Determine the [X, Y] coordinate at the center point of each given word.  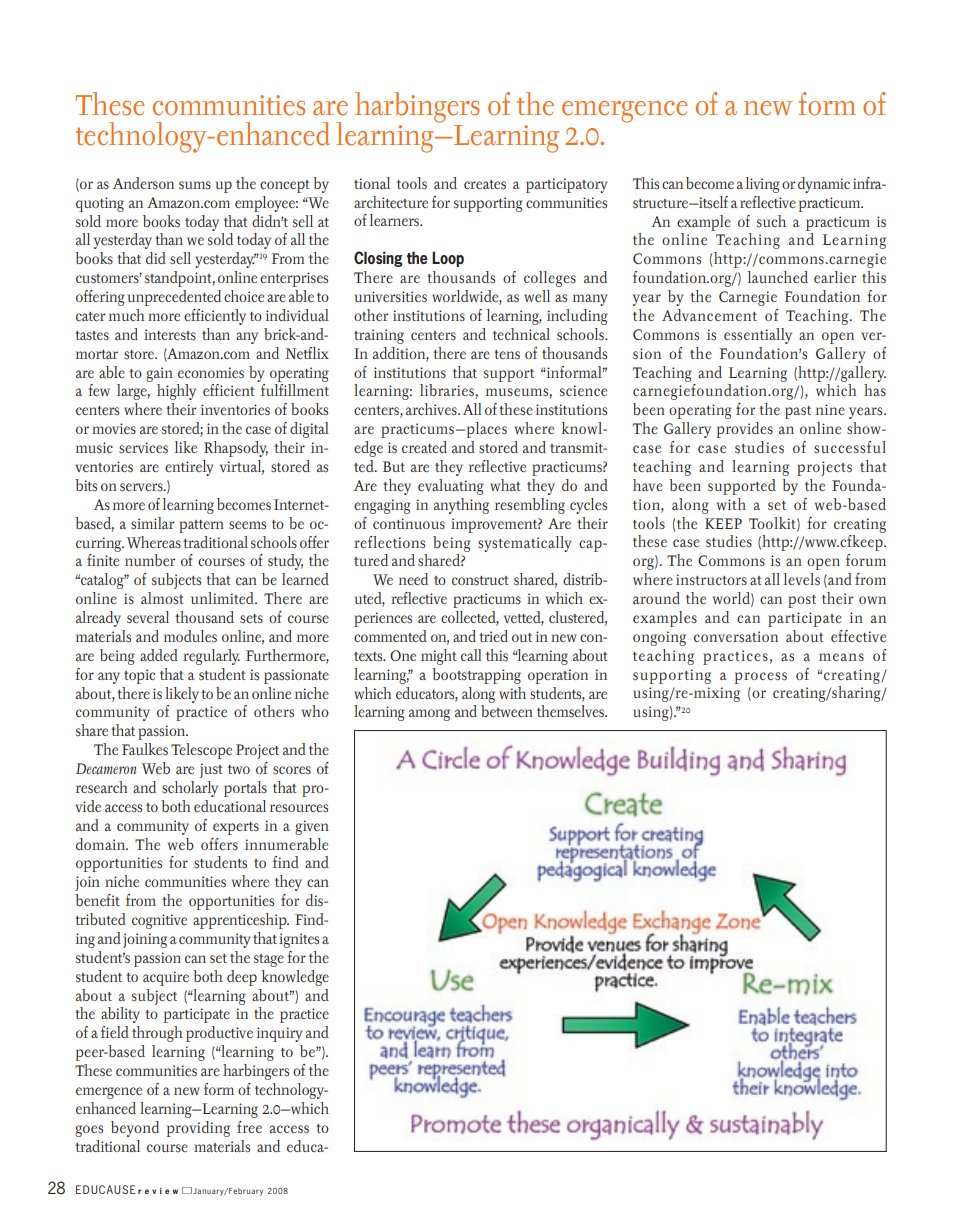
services [143, 448]
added [159, 655]
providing [198, 1129]
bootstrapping [476, 676]
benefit [97, 900]
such [771, 221]
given [312, 827]
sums [195, 185]
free [249, 1127]
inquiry [279, 1034]
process [761, 678]
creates [485, 185]
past [798, 412]
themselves [571, 711]
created [424, 447]
